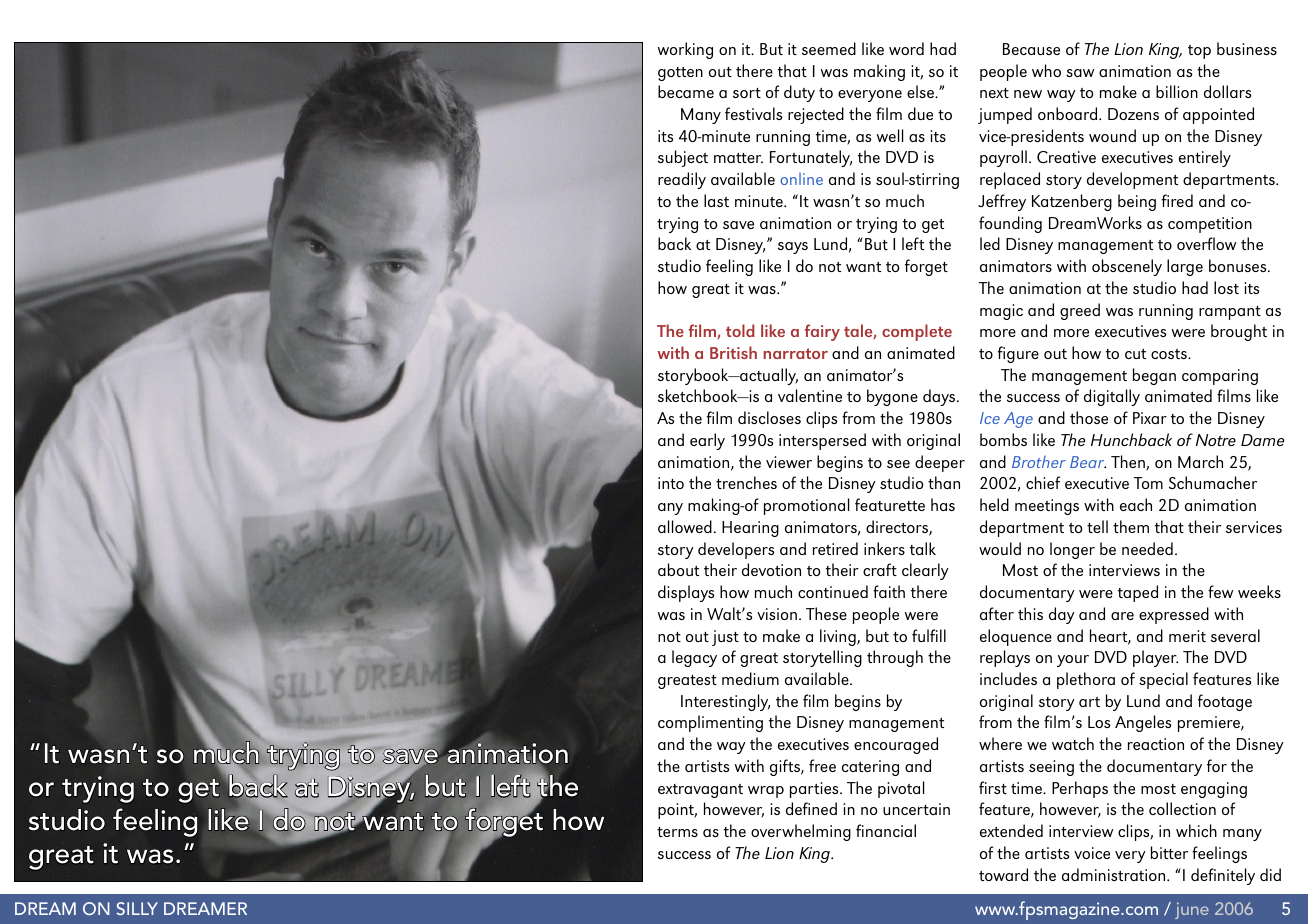  What do you see at coordinates (686, 91) in the screenshot?
I see `became` at bounding box center [686, 91].
